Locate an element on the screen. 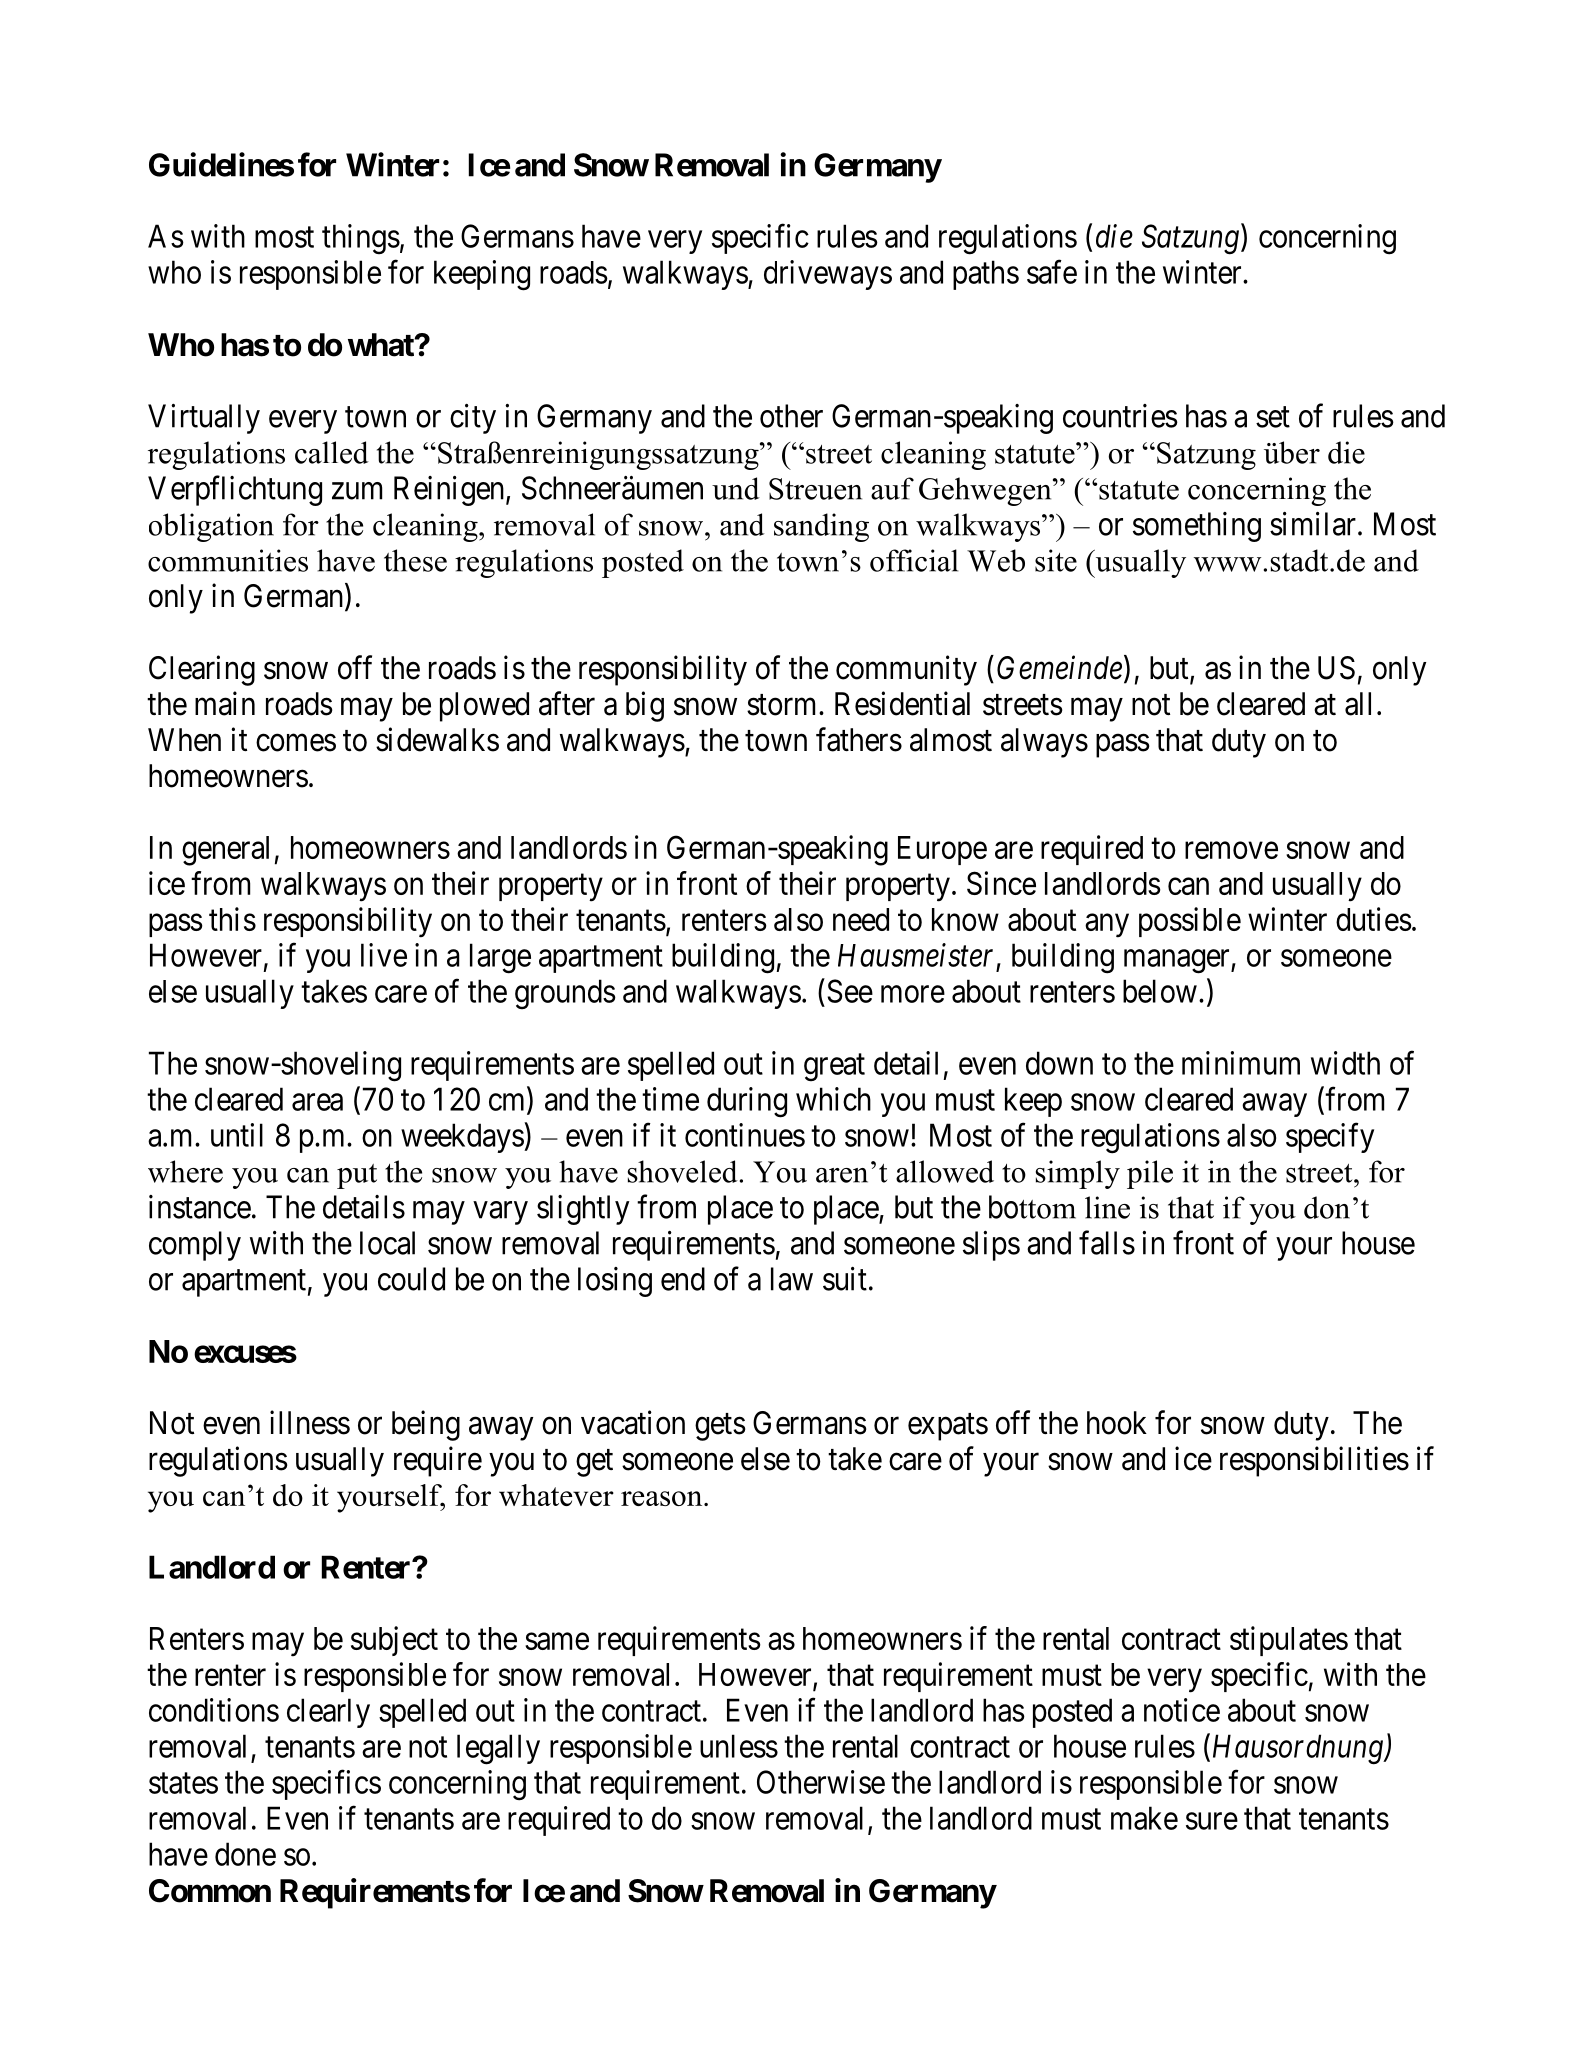 Image resolution: width=1594 pixels, height=2063 pixels. done is located at coordinates (245, 1854).
